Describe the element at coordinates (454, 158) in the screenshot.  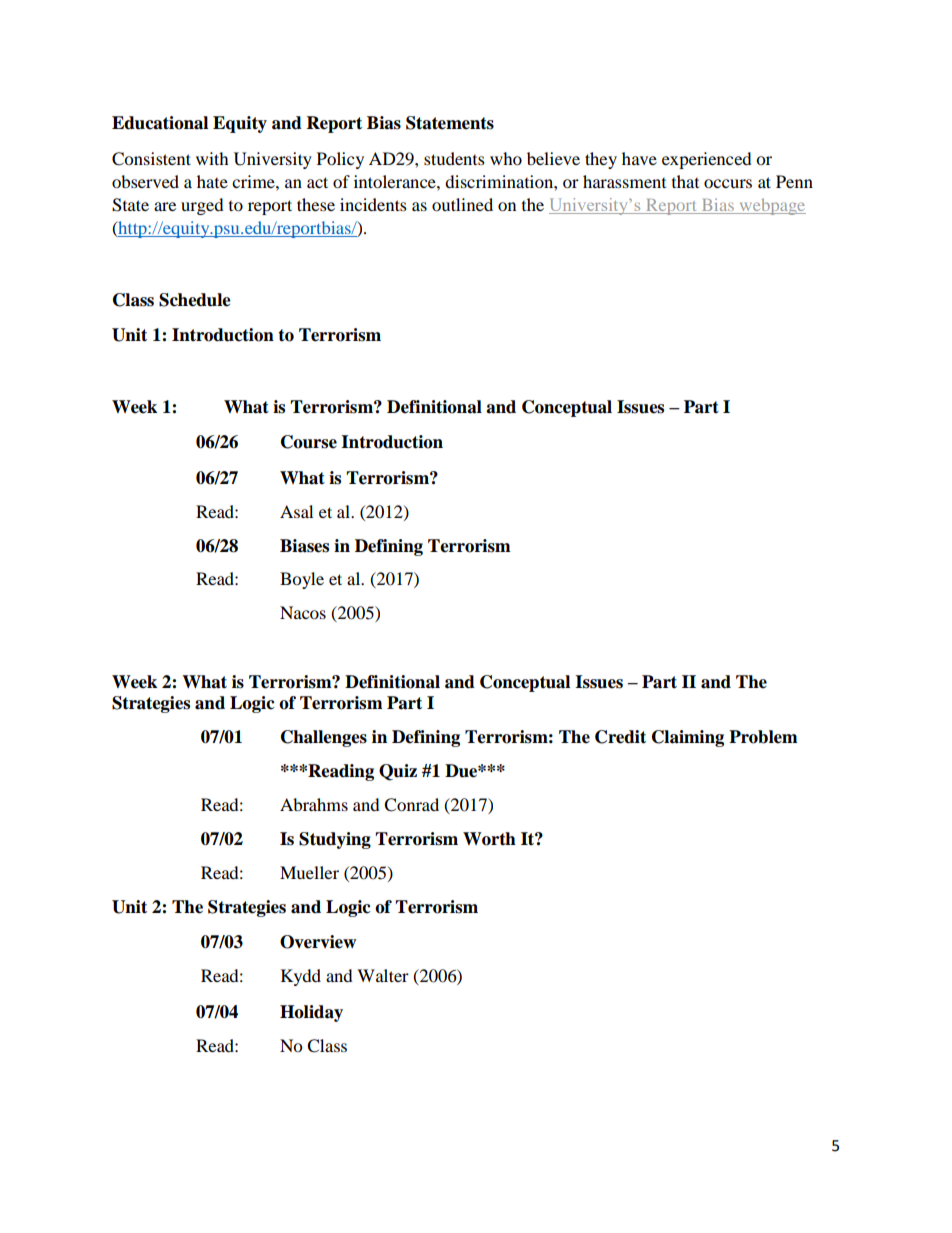
I see `students` at that location.
